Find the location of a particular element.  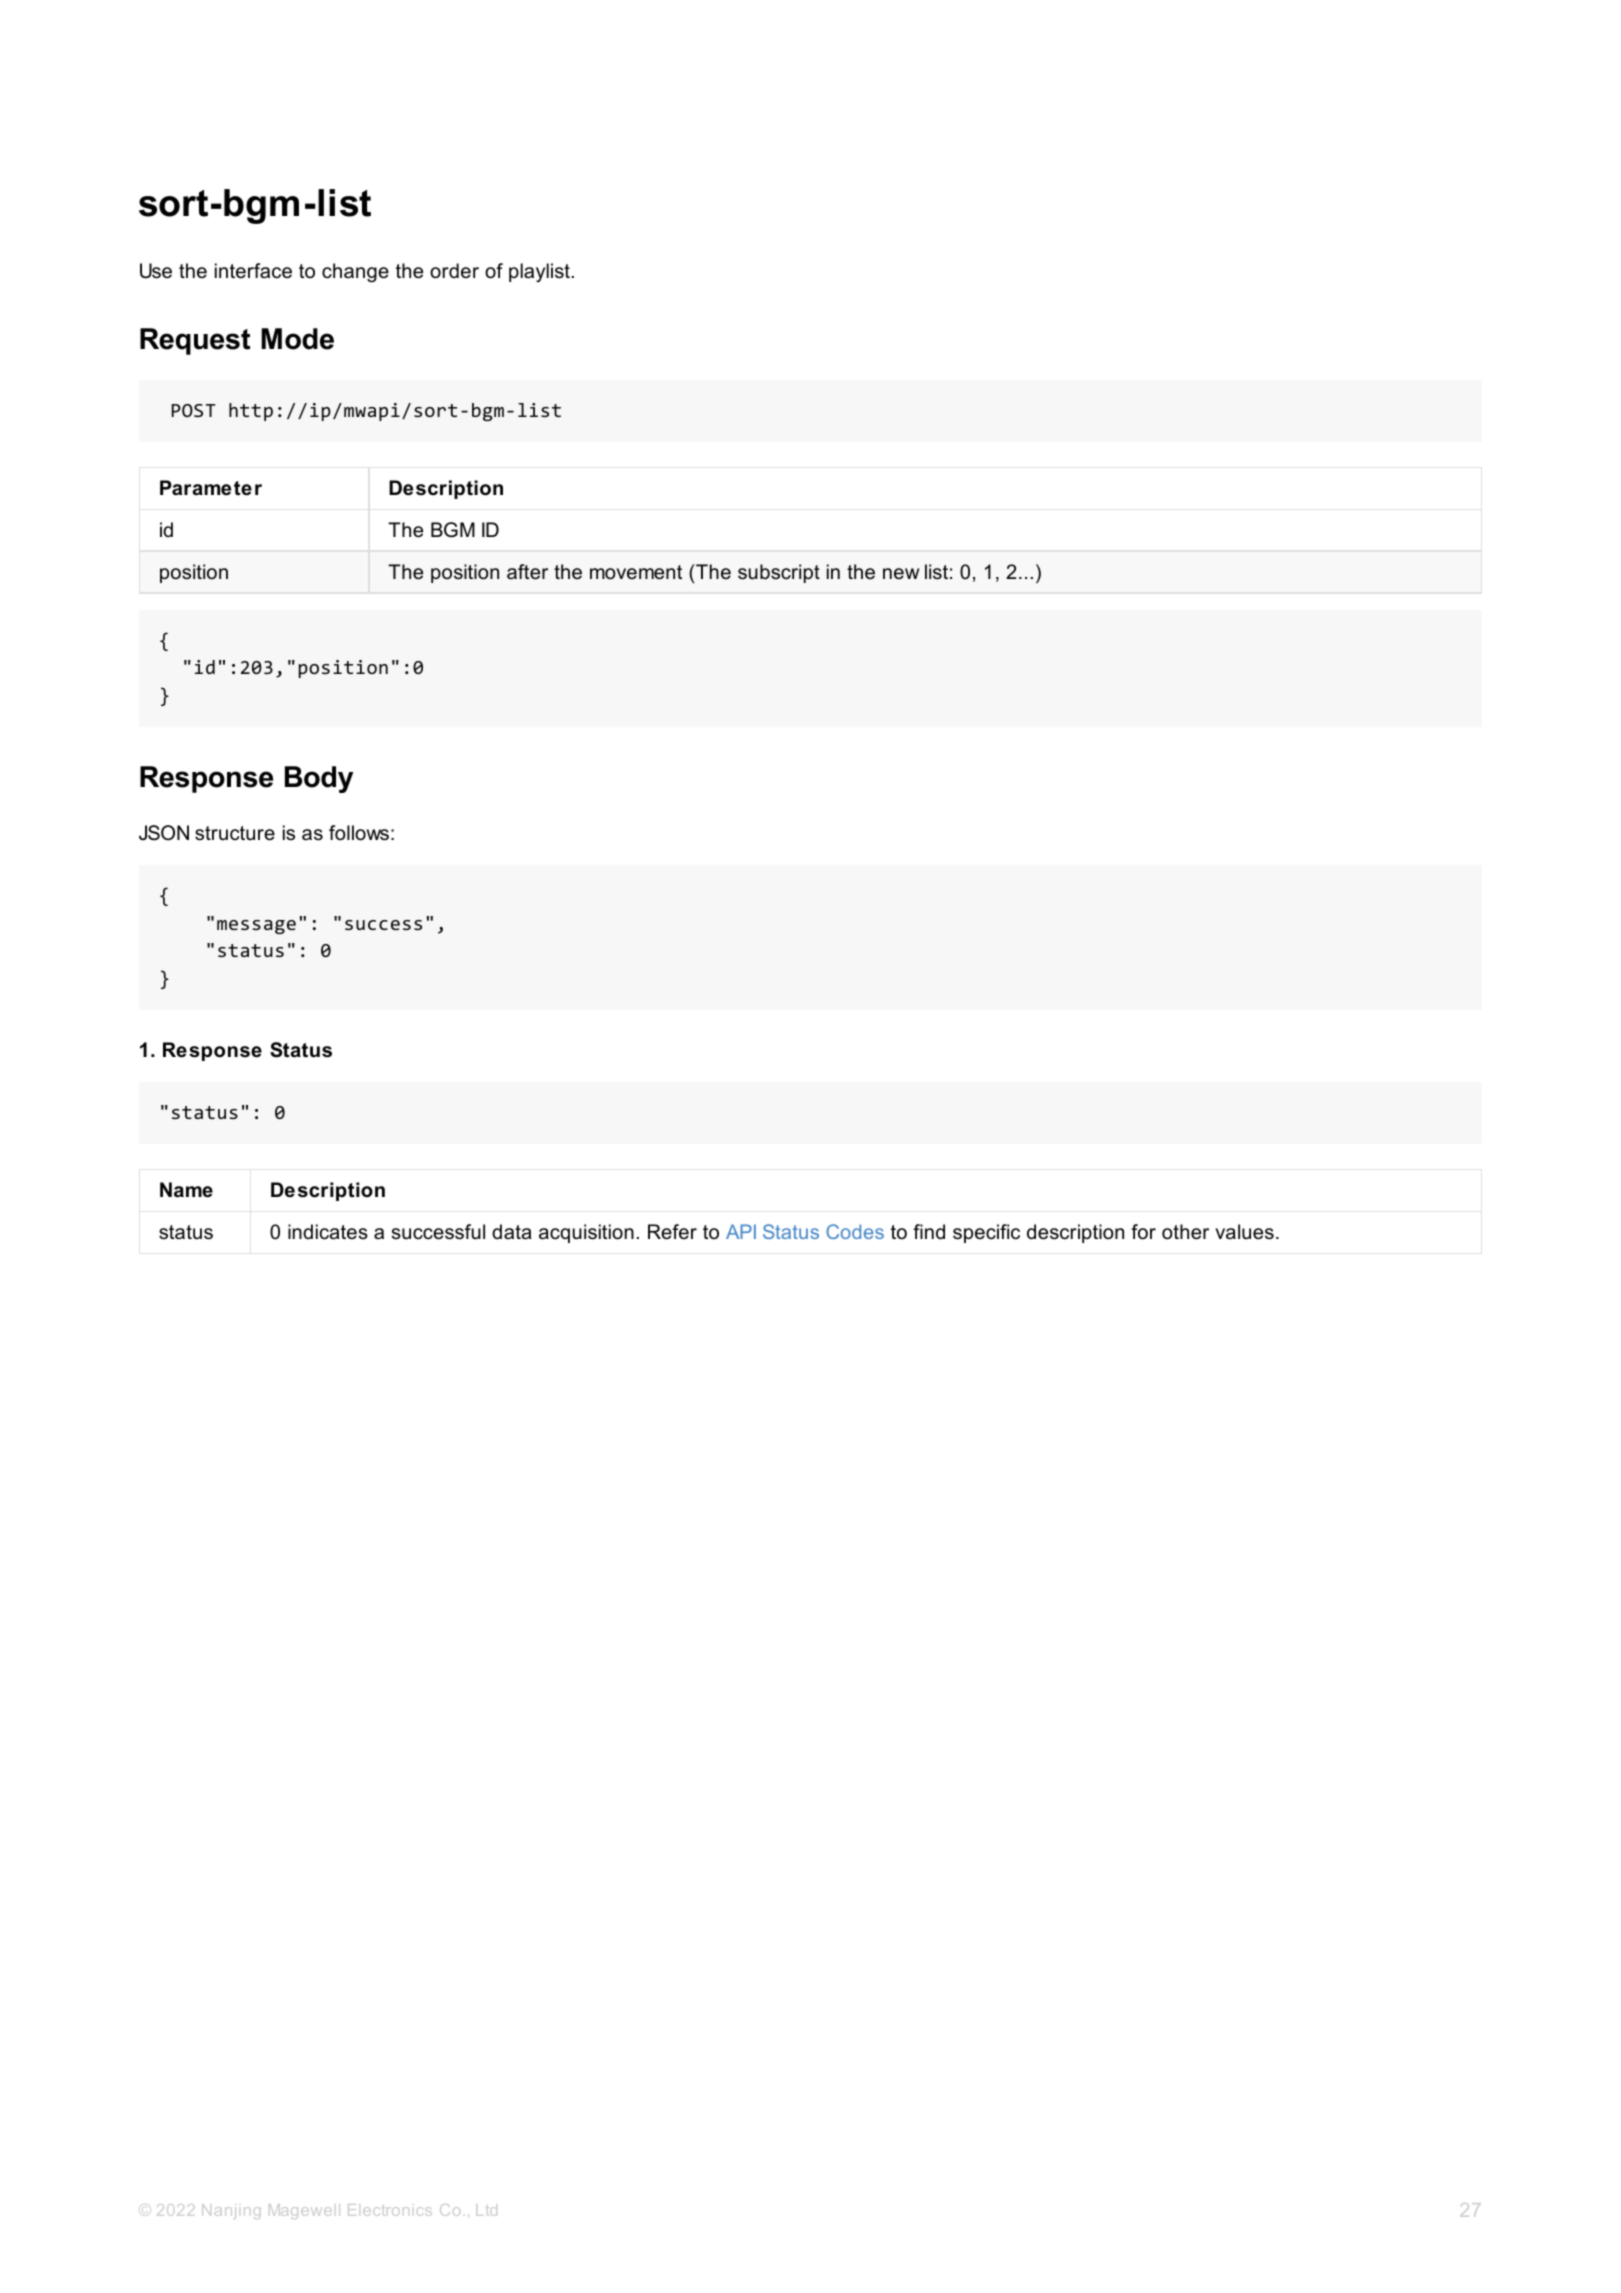

Nanjing is located at coordinates (231, 2211).
